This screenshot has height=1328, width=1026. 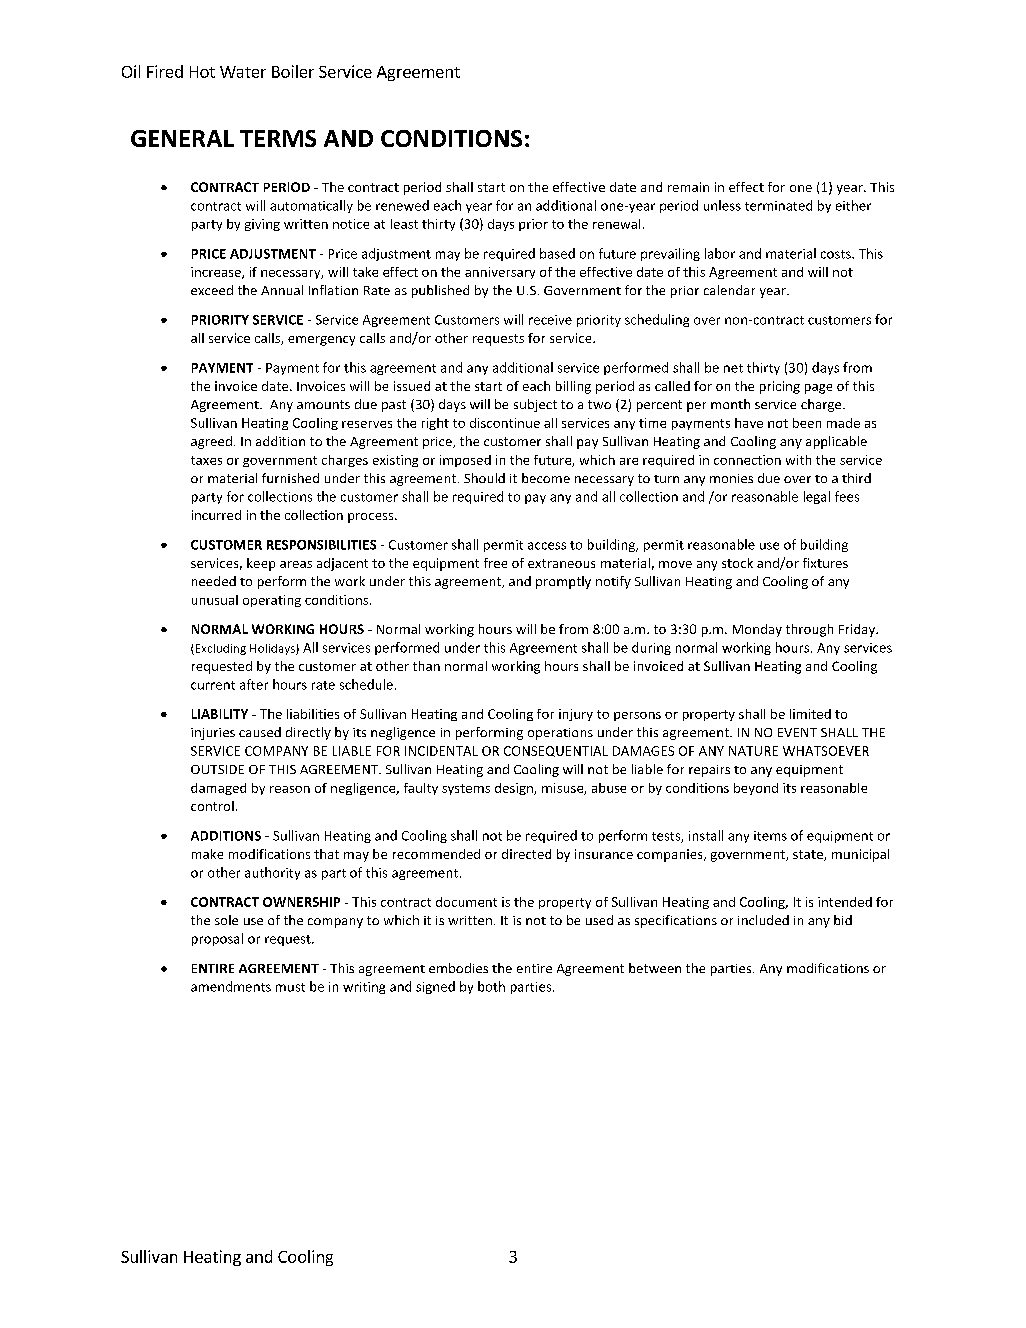 I want to click on receive, so click(x=550, y=320).
